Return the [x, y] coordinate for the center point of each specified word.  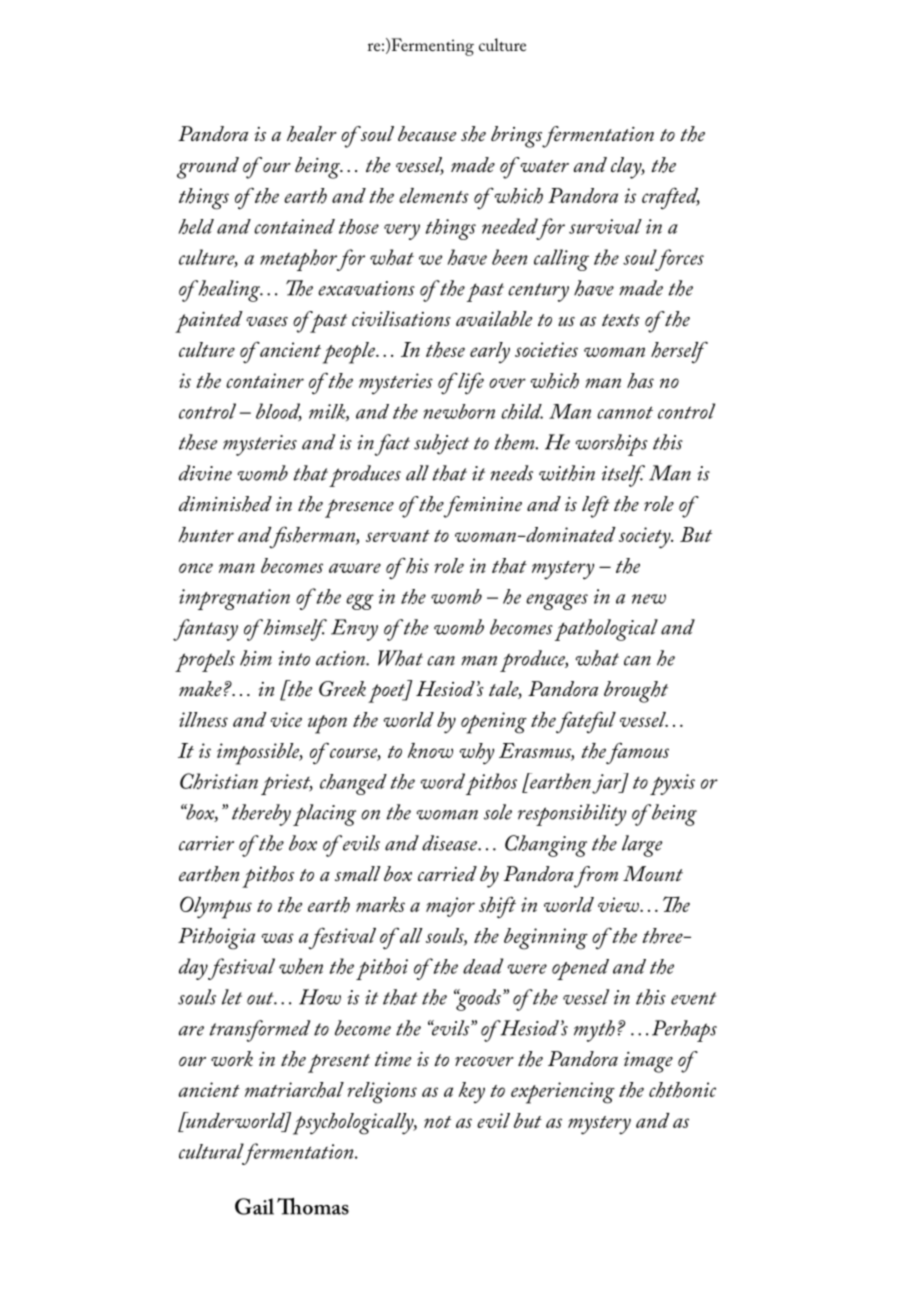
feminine [482, 507]
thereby [261, 815]
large [642, 846]
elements [434, 195]
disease [451, 843]
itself [623, 476]
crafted [671, 198]
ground [208, 168]
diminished [225, 504]
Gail [254, 1206]
